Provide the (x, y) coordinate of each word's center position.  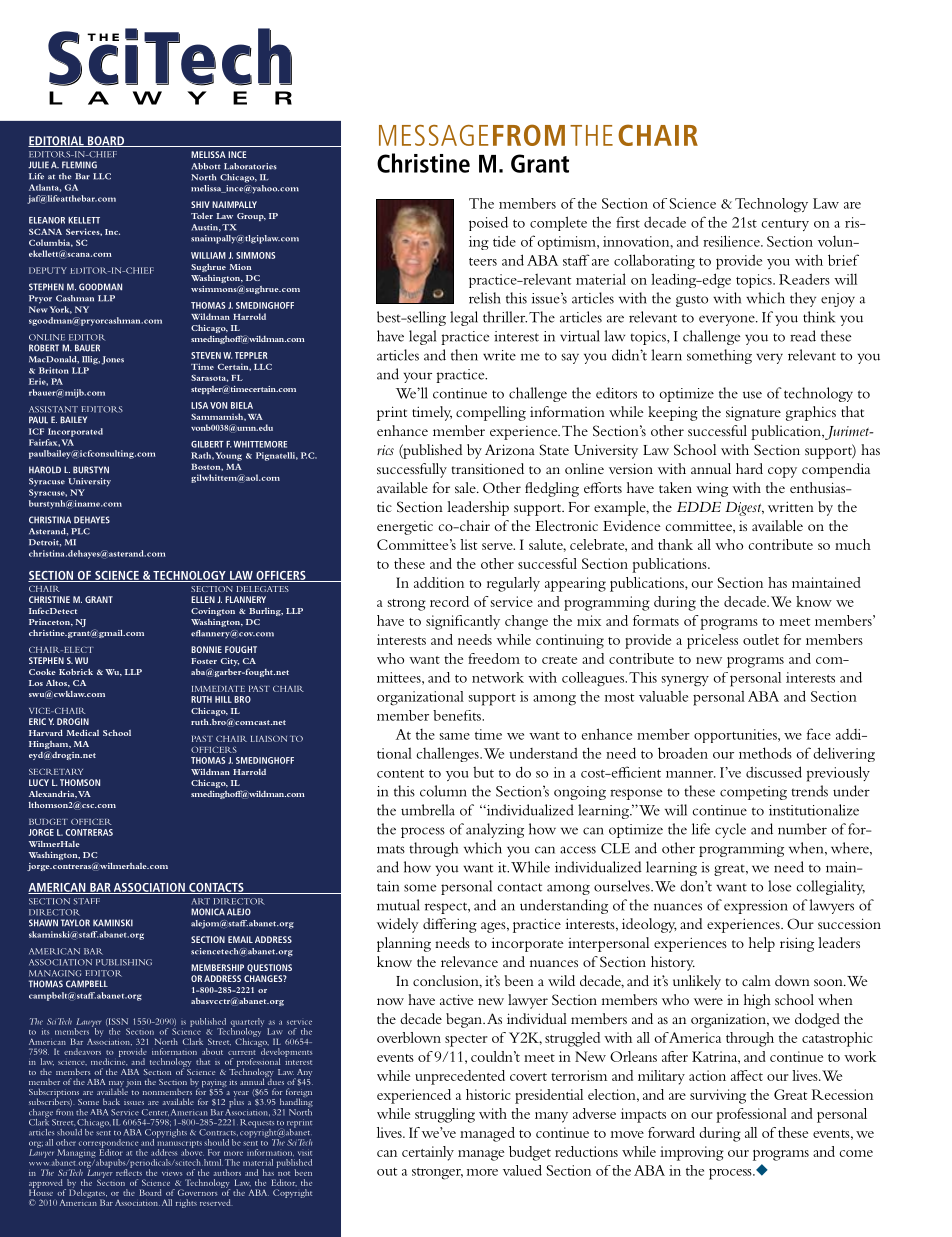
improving (692, 1153)
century (785, 225)
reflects (129, 1171)
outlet (761, 639)
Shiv (200, 204)
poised (488, 224)
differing (450, 925)
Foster (204, 661)
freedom (494, 658)
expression (756, 907)
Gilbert (207, 444)
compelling (491, 413)
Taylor (75, 923)
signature (753, 413)
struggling (445, 1115)
